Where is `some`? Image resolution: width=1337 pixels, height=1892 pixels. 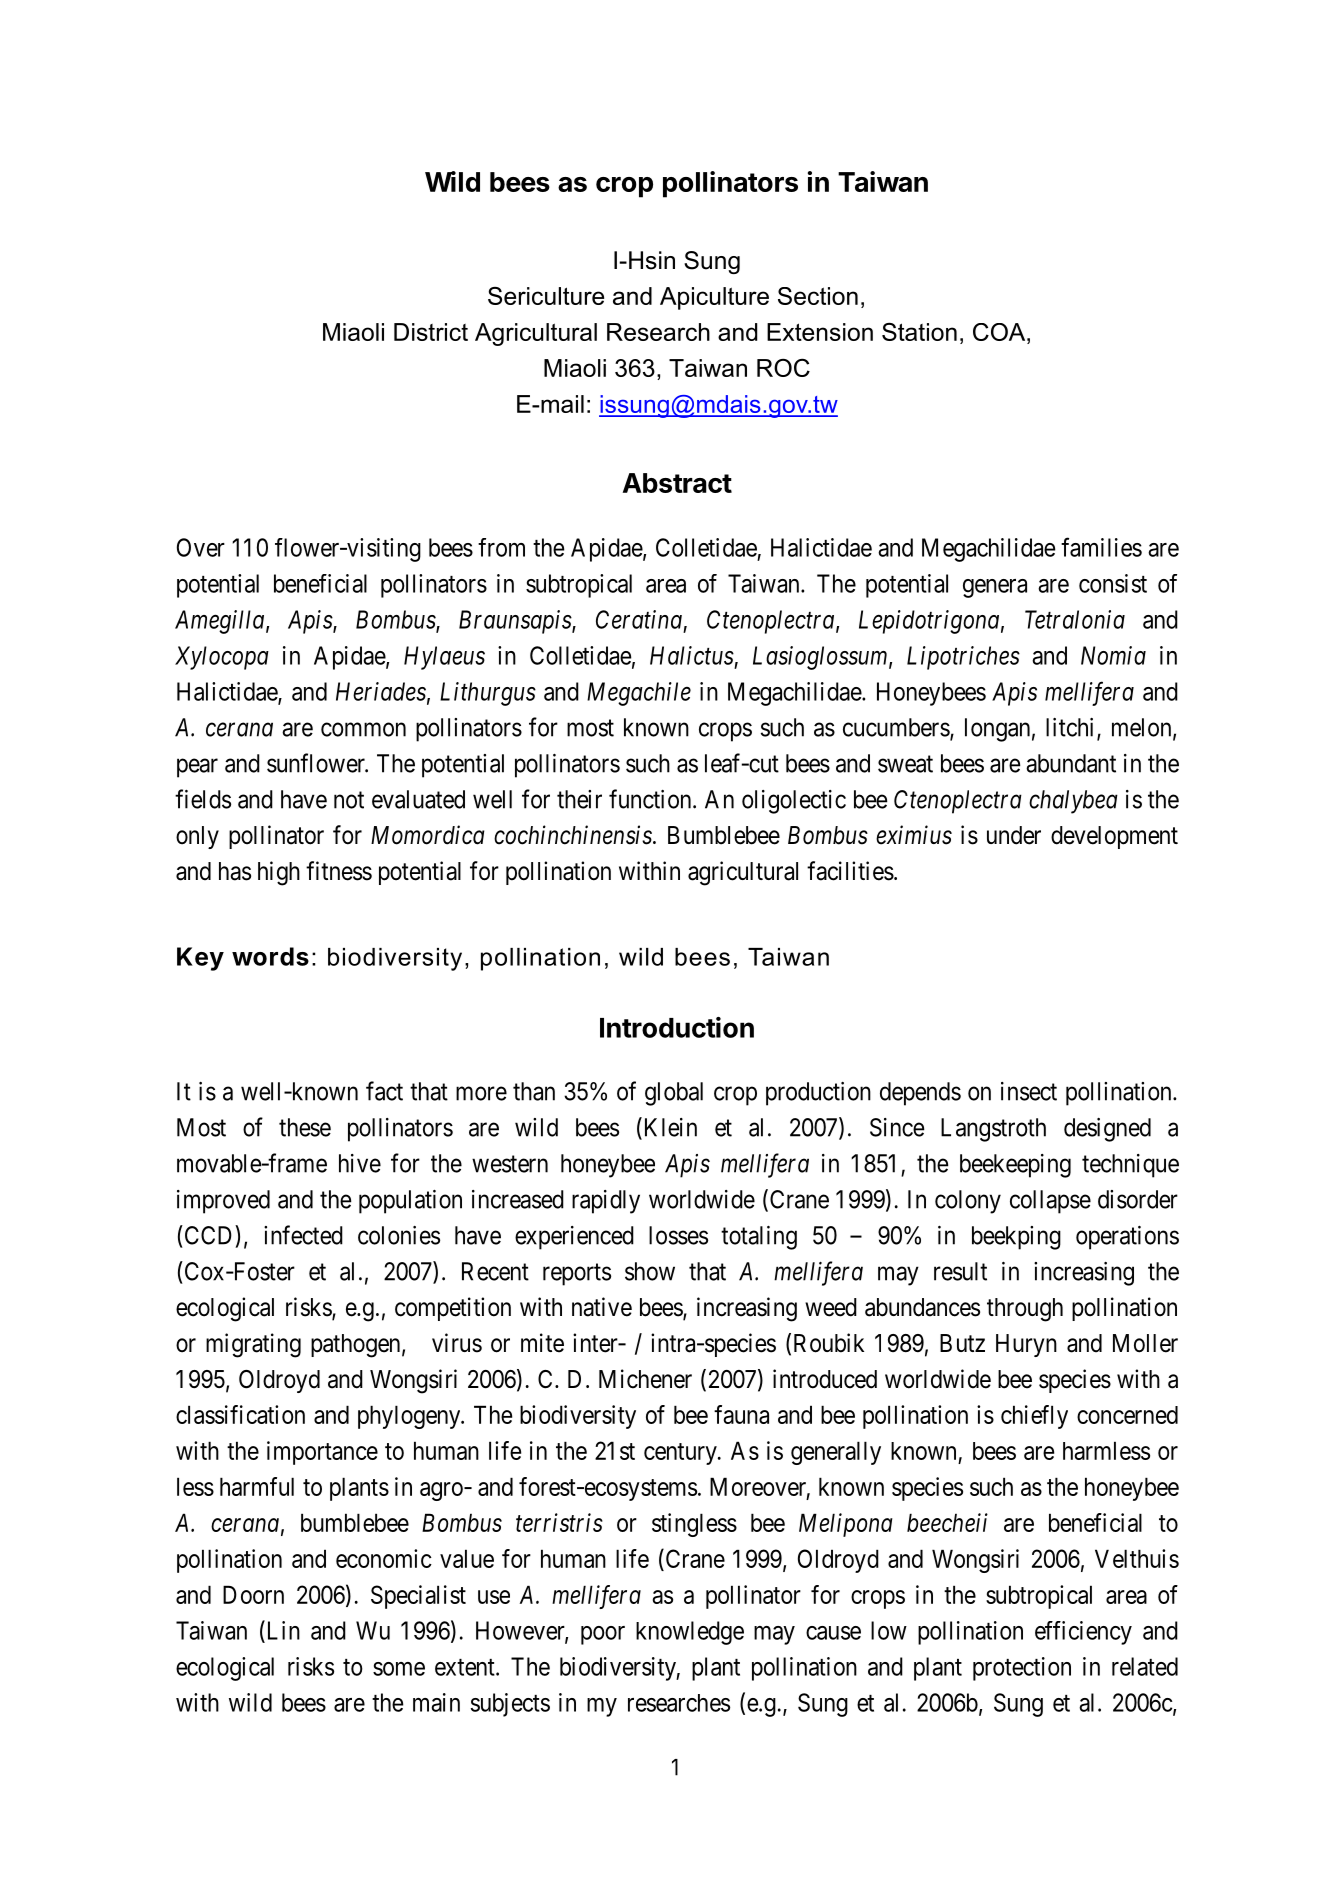
some is located at coordinates (399, 1669).
